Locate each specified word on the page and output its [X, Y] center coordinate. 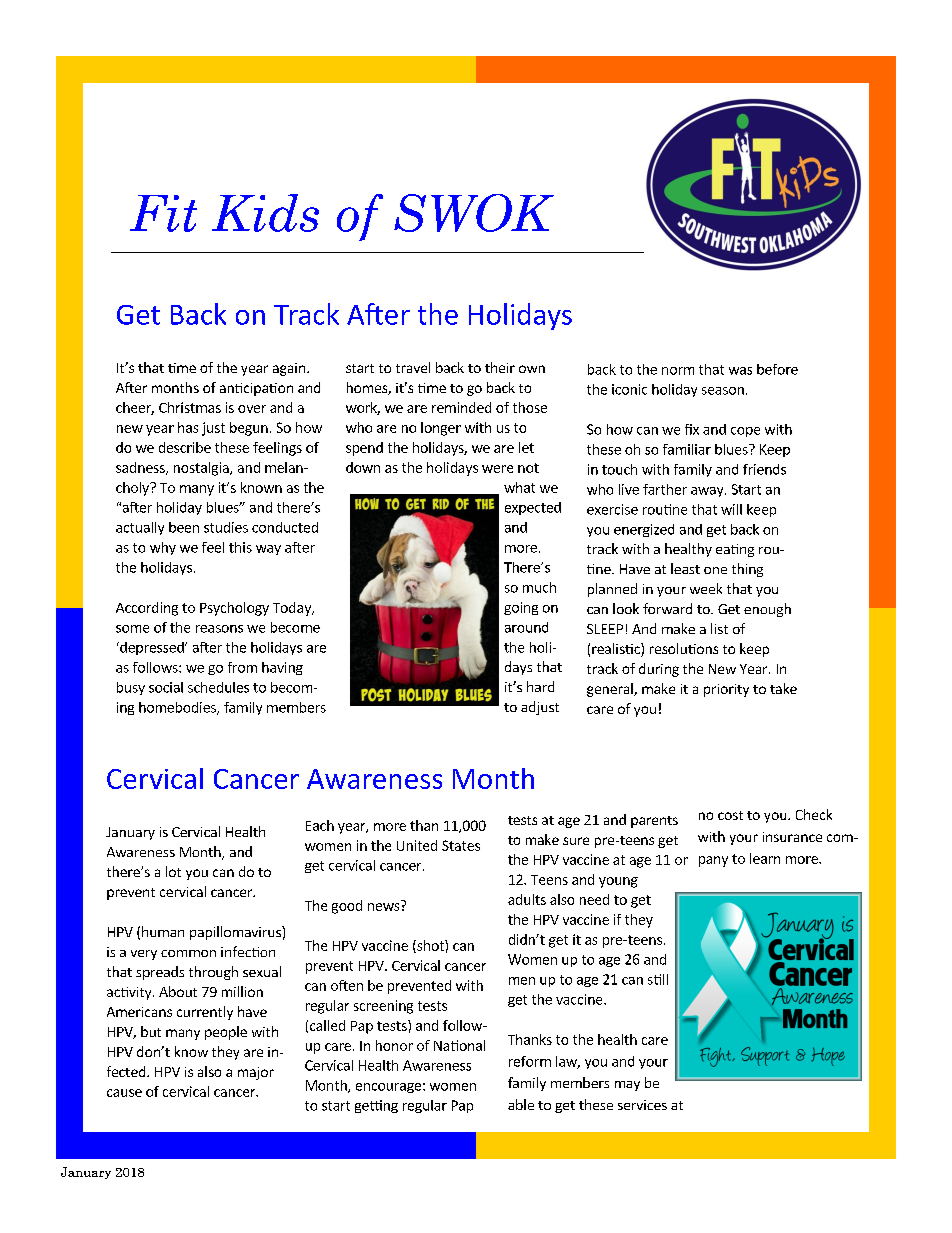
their [500, 367]
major [256, 1073]
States [461, 845]
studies [226, 527]
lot [173, 871]
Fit [163, 213]
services [642, 1105]
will [731, 509]
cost [730, 815]
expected [533, 508]
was [740, 371]
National [459, 1045]
